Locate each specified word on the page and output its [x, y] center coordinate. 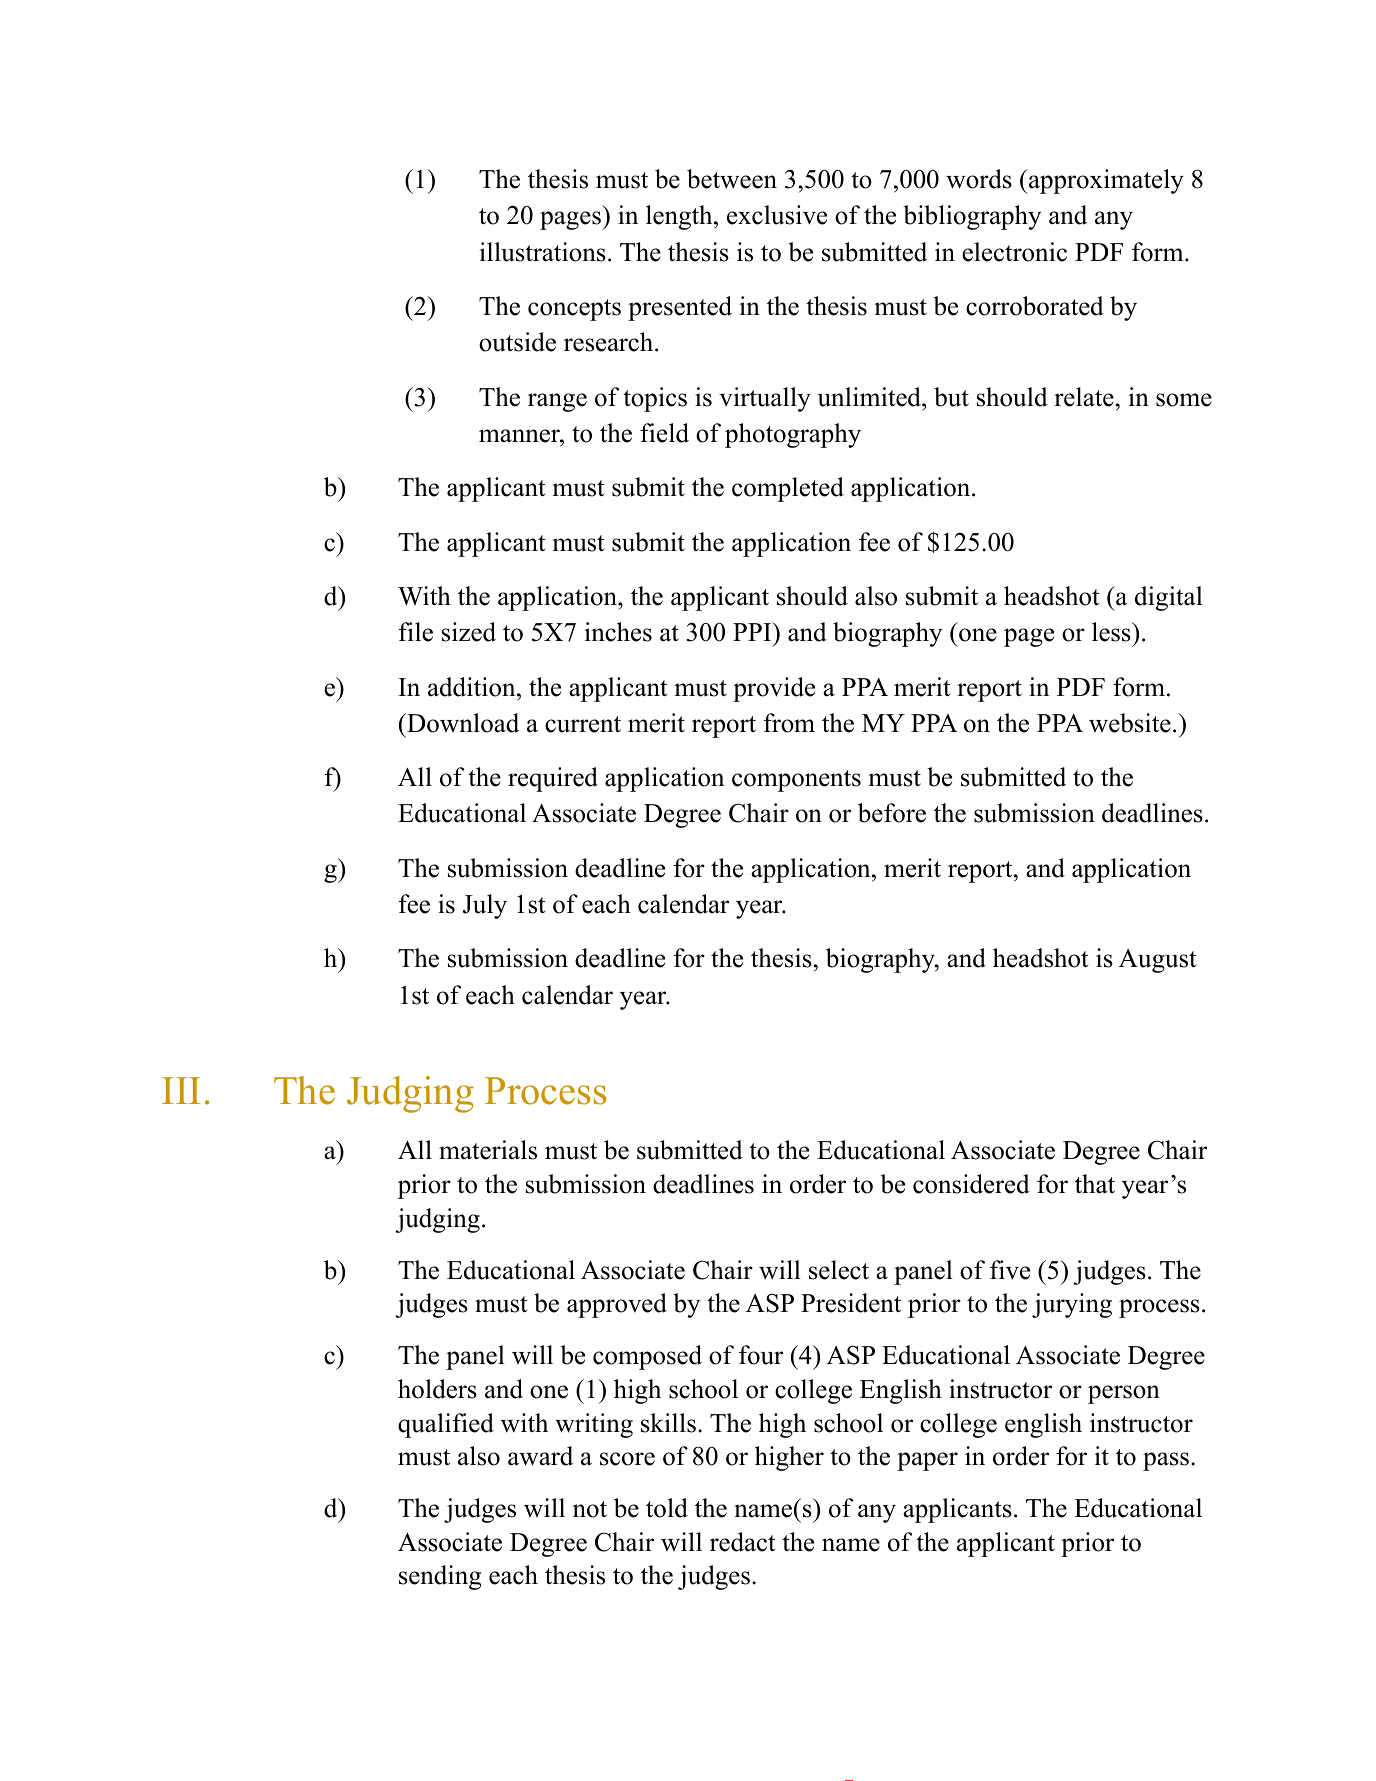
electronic [1014, 252]
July [485, 906]
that [1095, 1184]
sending [440, 1577]
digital [1169, 598]
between [732, 179]
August [1157, 961]
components [796, 781]
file [416, 632]
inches [618, 632]
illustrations [543, 252]
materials [488, 1150]
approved [617, 1305]
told [667, 1508]
